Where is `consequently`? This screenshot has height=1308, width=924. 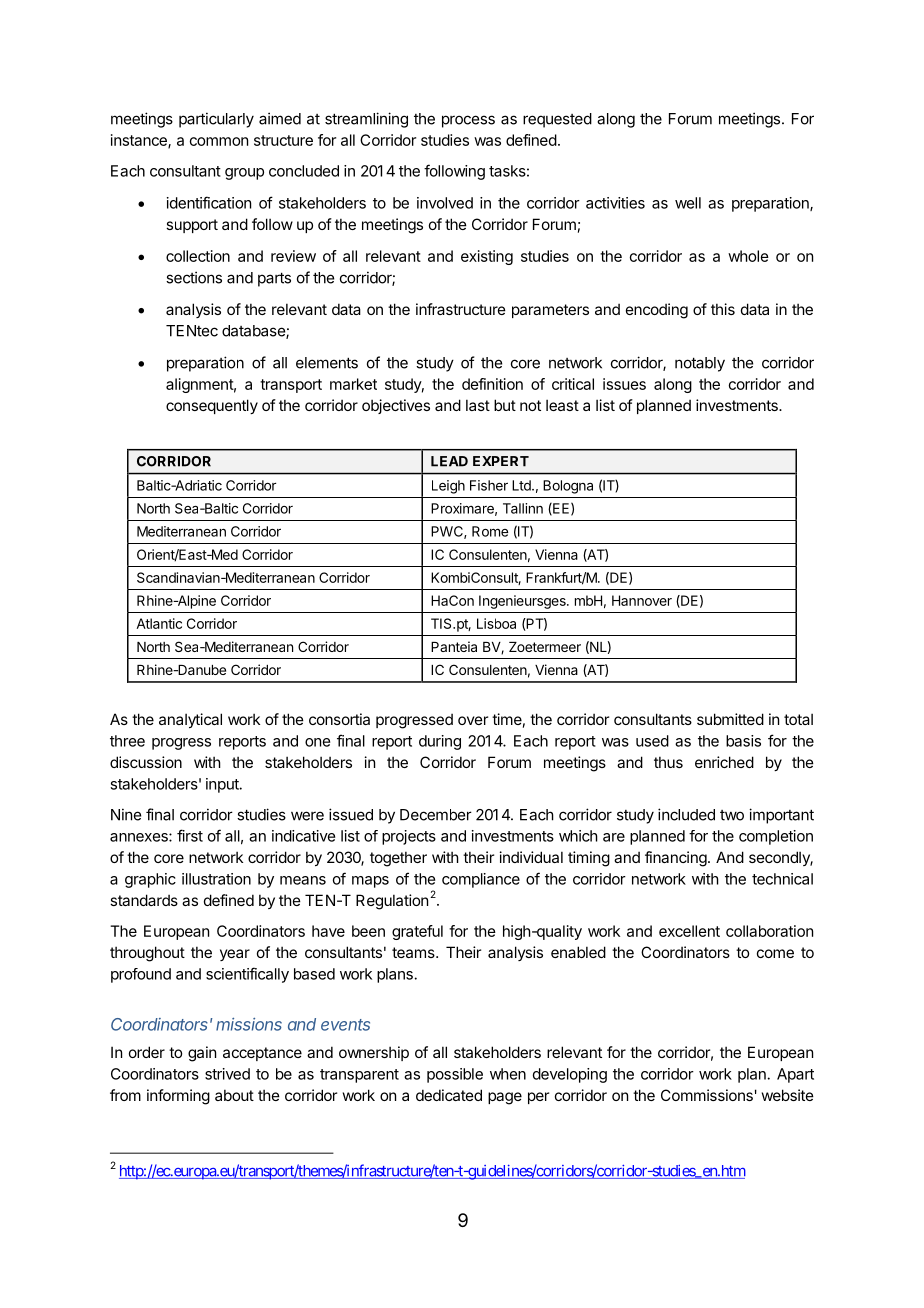
consequently is located at coordinates (212, 406).
